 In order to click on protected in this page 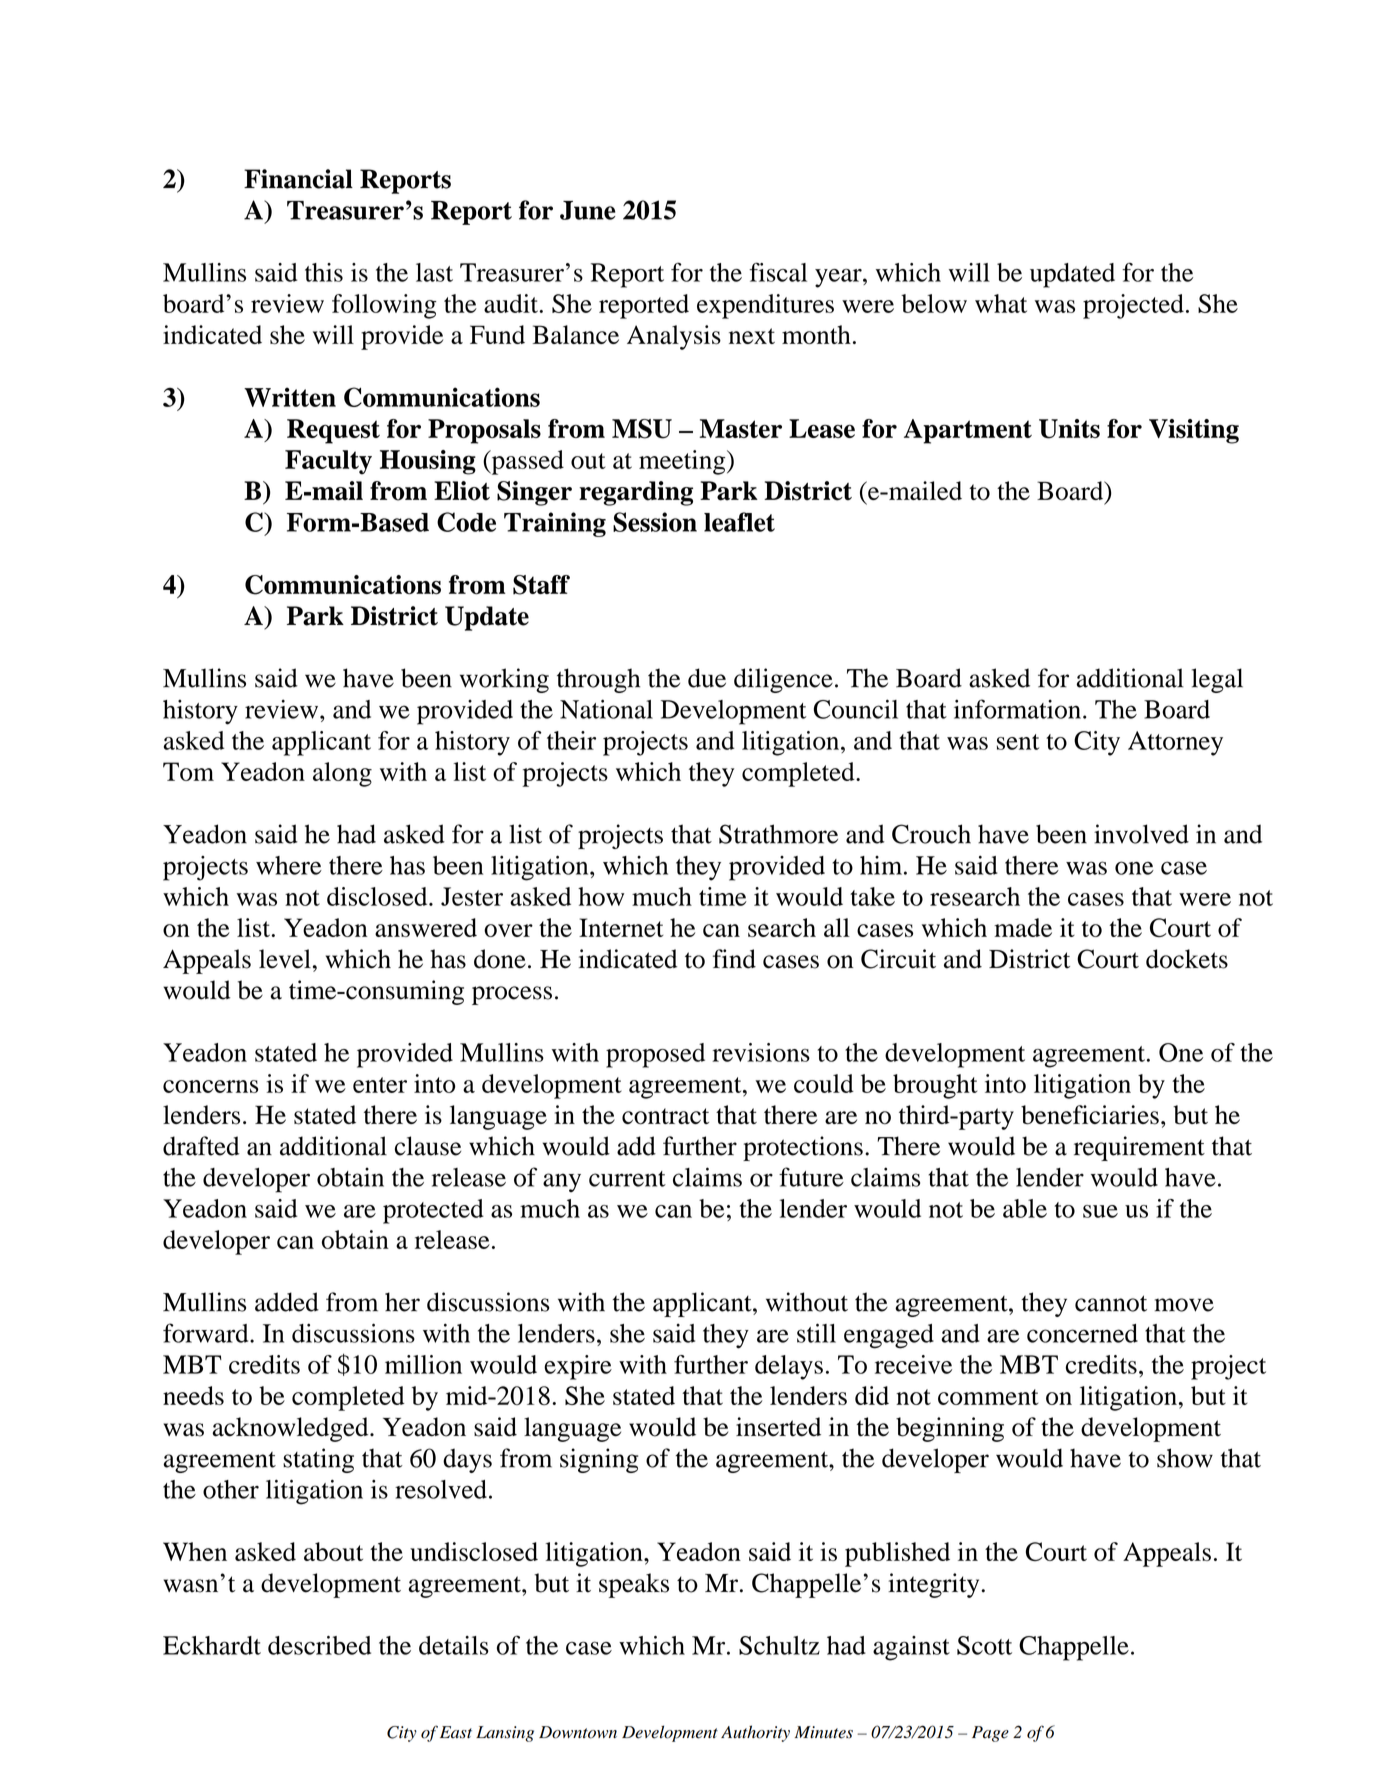, I will do `click(433, 1211)`.
